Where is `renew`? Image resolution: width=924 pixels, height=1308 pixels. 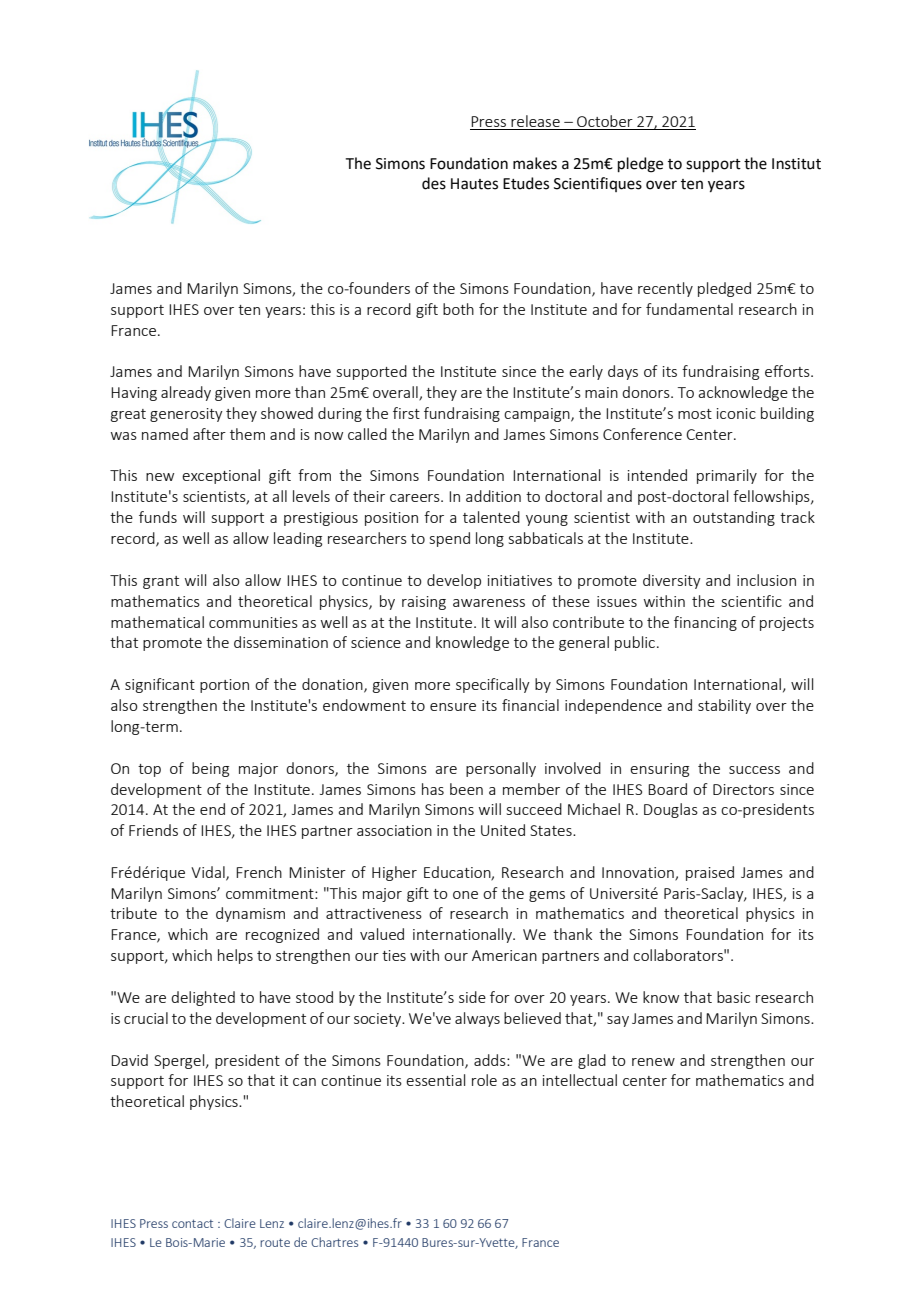
renew is located at coordinates (653, 1062).
